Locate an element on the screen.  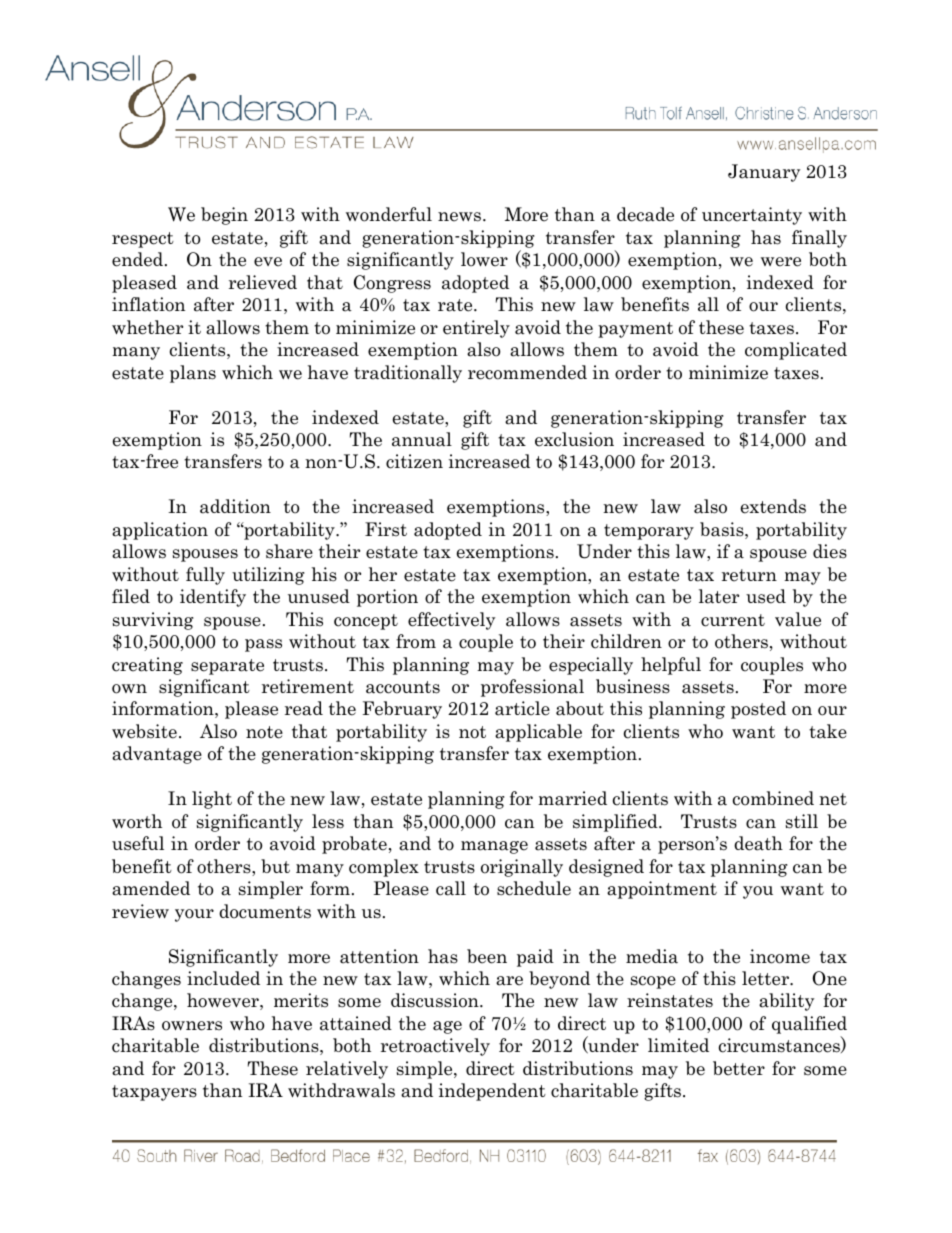
current is located at coordinates (733, 620).
